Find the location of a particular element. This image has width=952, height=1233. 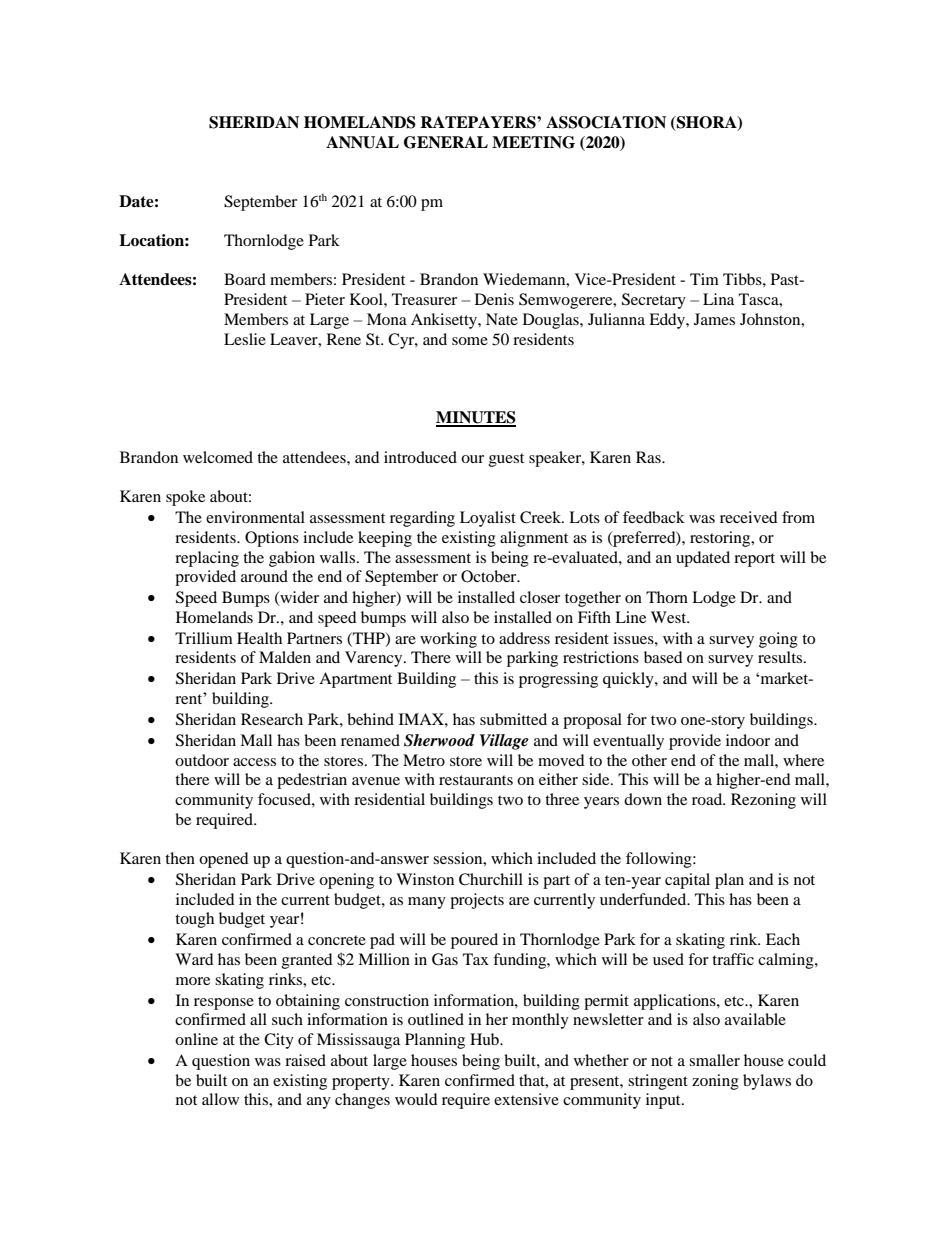

ASSOCIATION is located at coordinates (606, 122).
